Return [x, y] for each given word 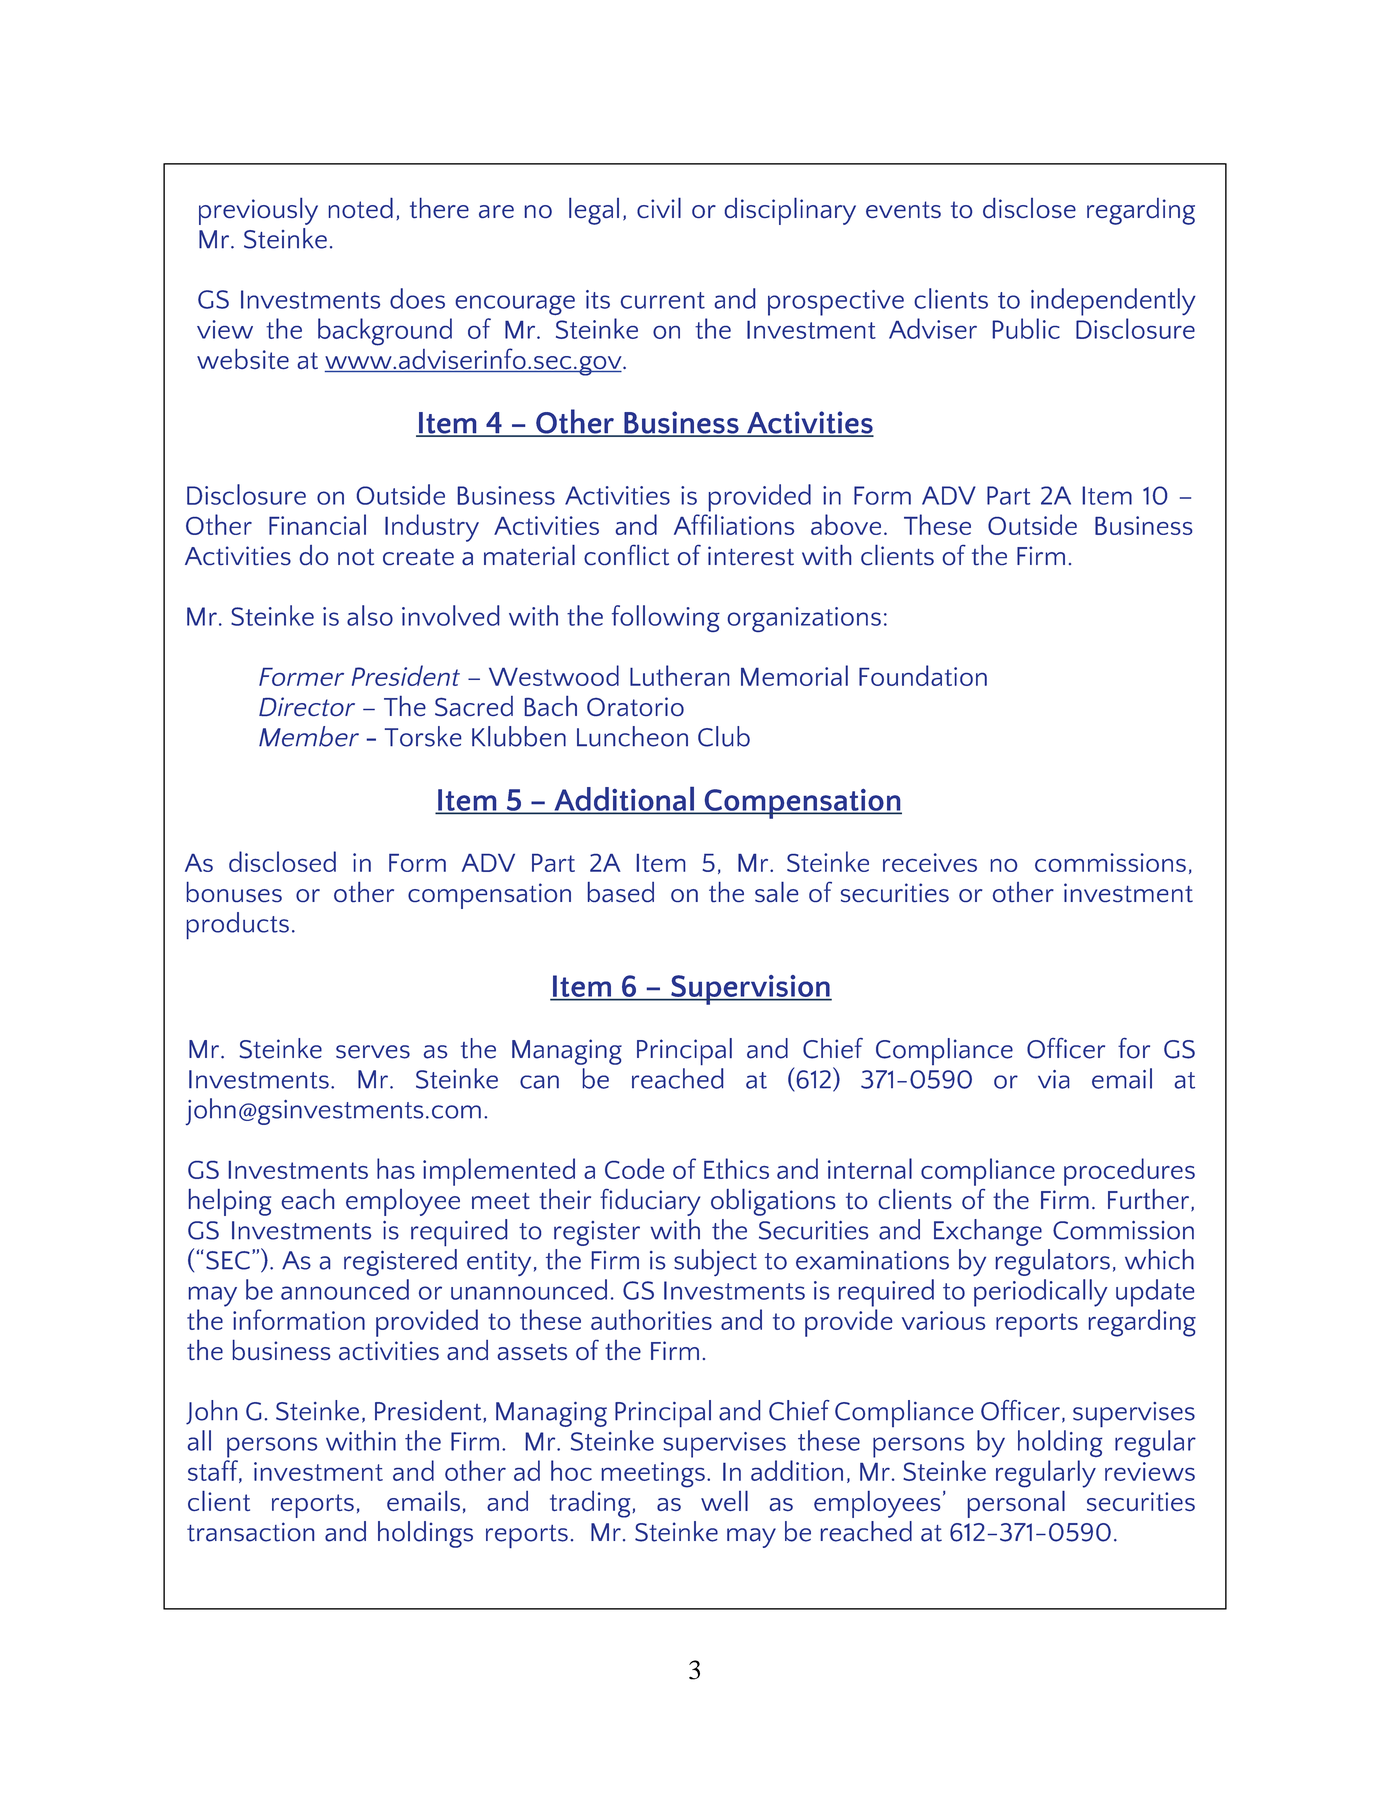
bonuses [234, 892]
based [621, 892]
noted [361, 207]
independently [1113, 302]
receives [930, 862]
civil [659, 207]
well [724, 1500]
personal [1016, 1504]
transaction [250, 1532]
